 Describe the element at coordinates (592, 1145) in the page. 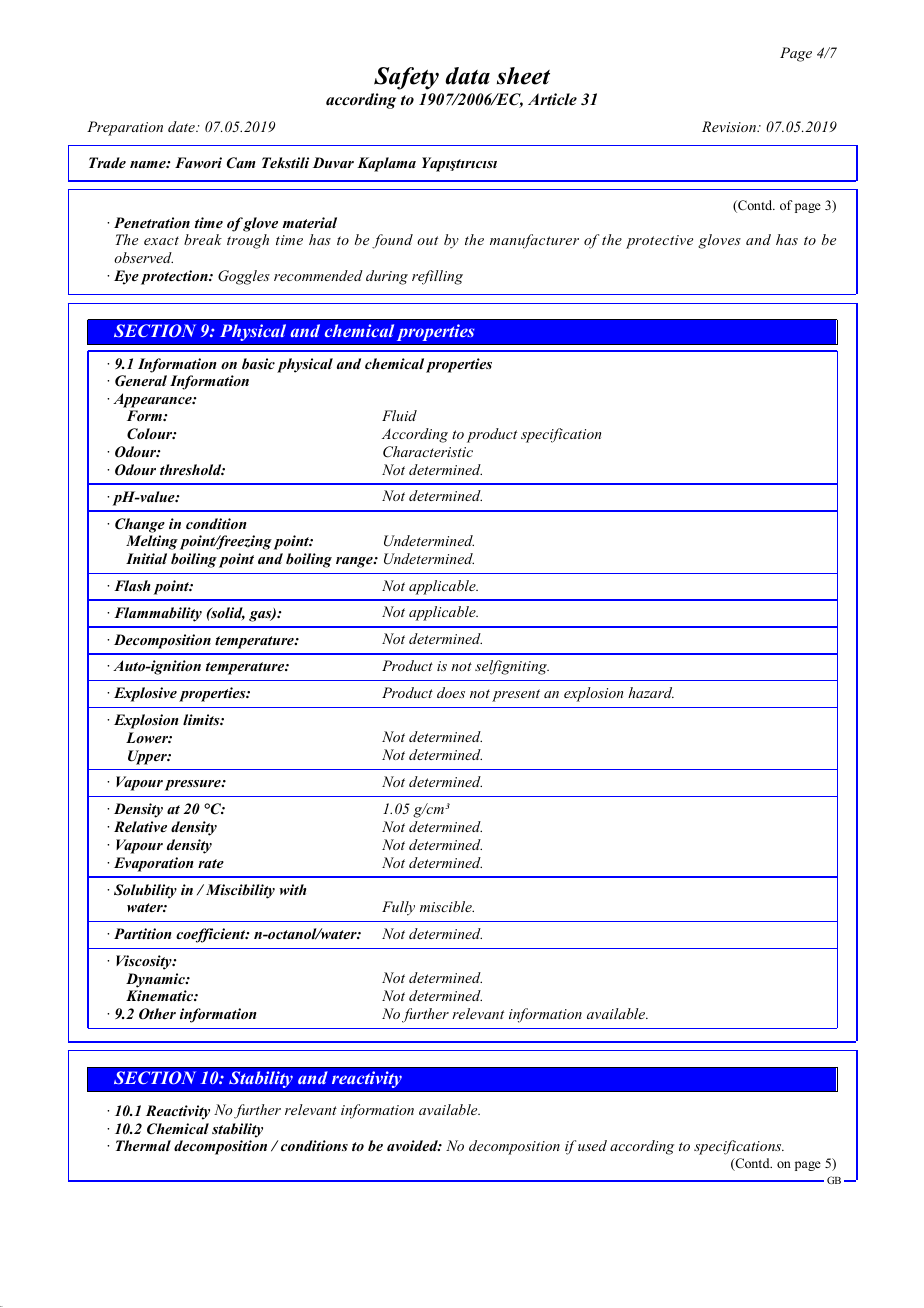

I see `used` at that location.
